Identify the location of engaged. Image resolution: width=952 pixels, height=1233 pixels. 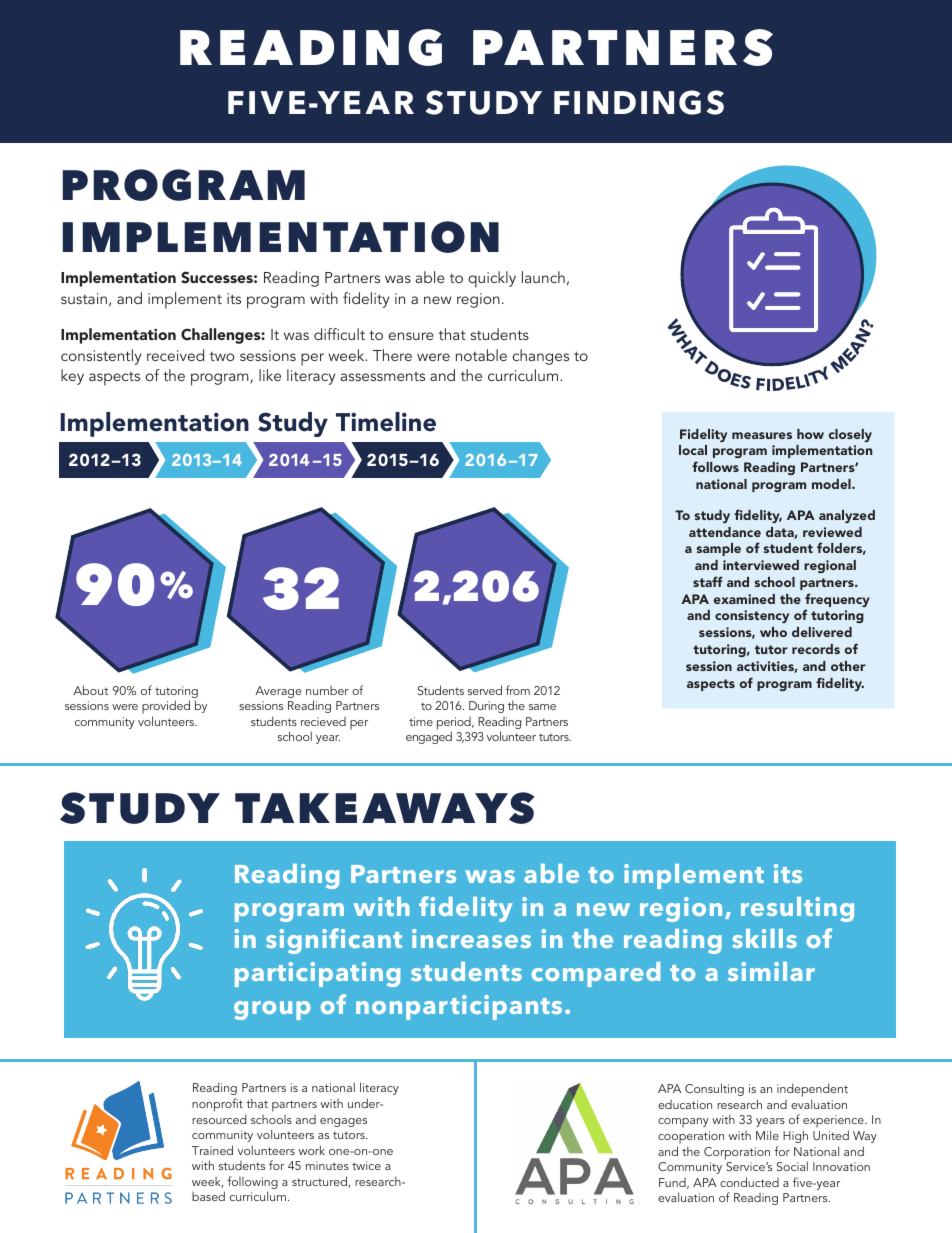
(429, 737).
